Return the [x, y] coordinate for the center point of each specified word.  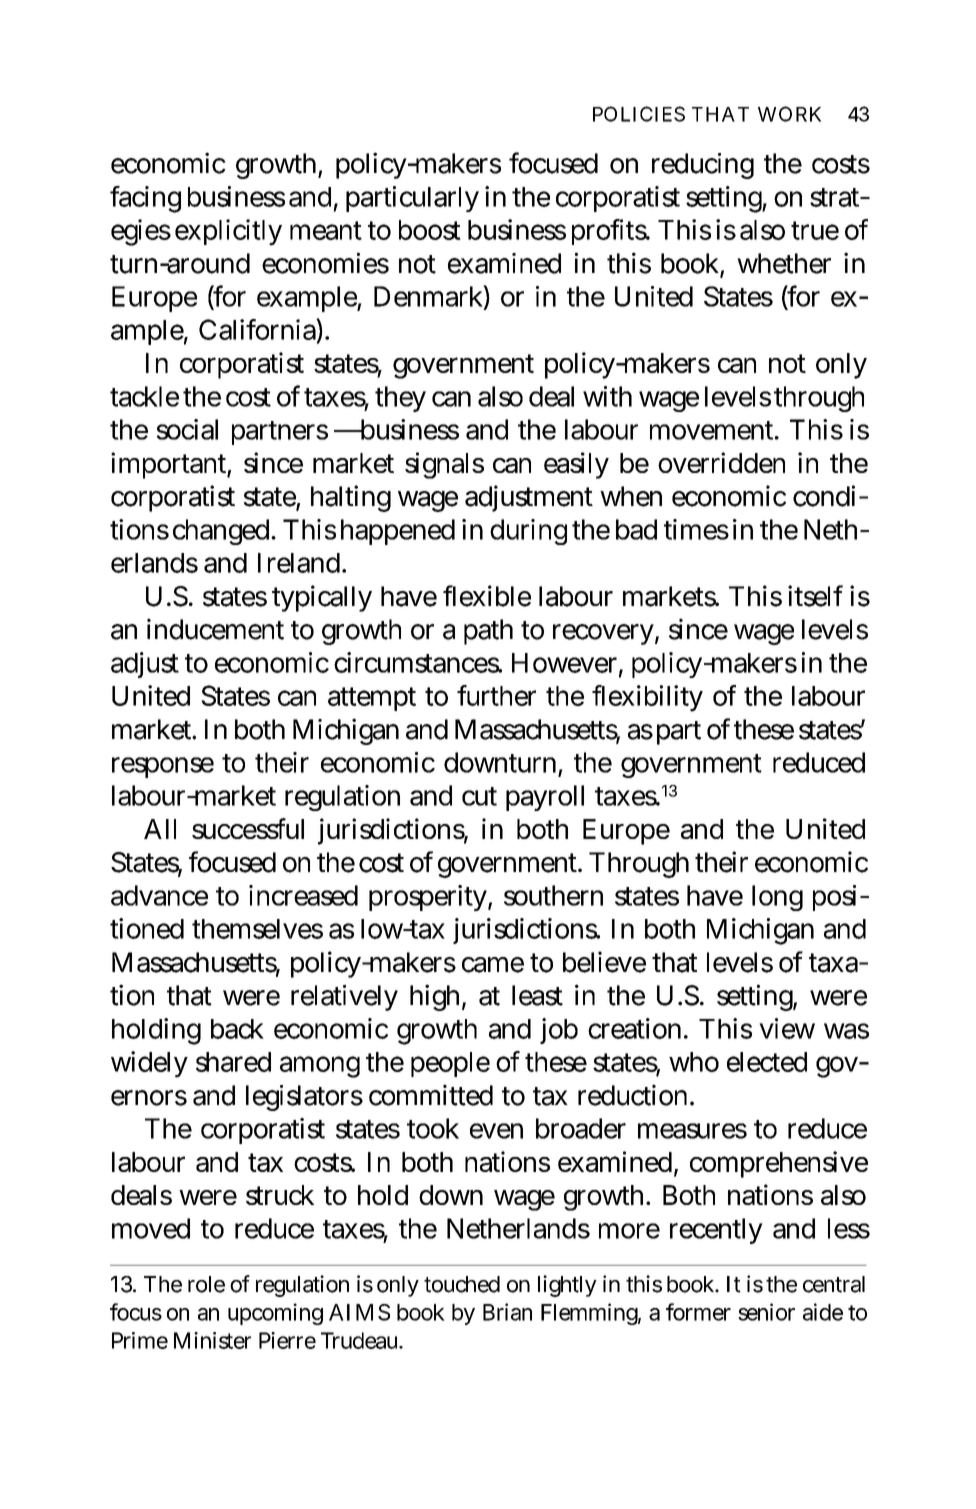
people [450, 1064]
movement [714, 430]
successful [248, 828]
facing [145, 199]
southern [553, 895]
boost [430, 230]
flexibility [647, 698]
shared [233, 1062]
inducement [215, 629]
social [187, 429]
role [206, 1284]
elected [767, 1062]
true [815, 230]
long [777, 898]
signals [444, 465]
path [488, 632]
